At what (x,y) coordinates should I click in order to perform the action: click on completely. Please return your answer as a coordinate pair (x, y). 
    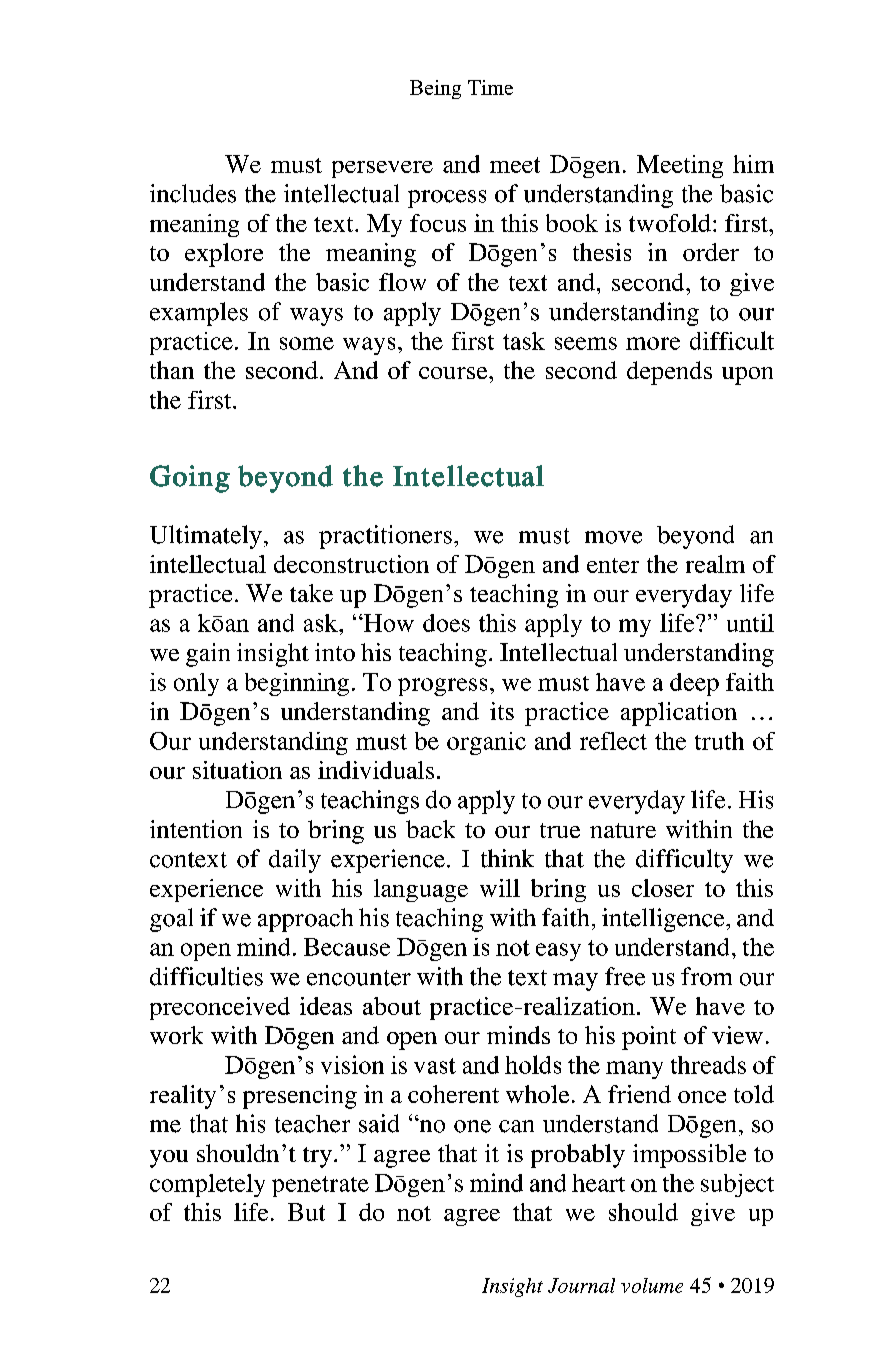
    Looking at the image, I should click on (207, 1185).
